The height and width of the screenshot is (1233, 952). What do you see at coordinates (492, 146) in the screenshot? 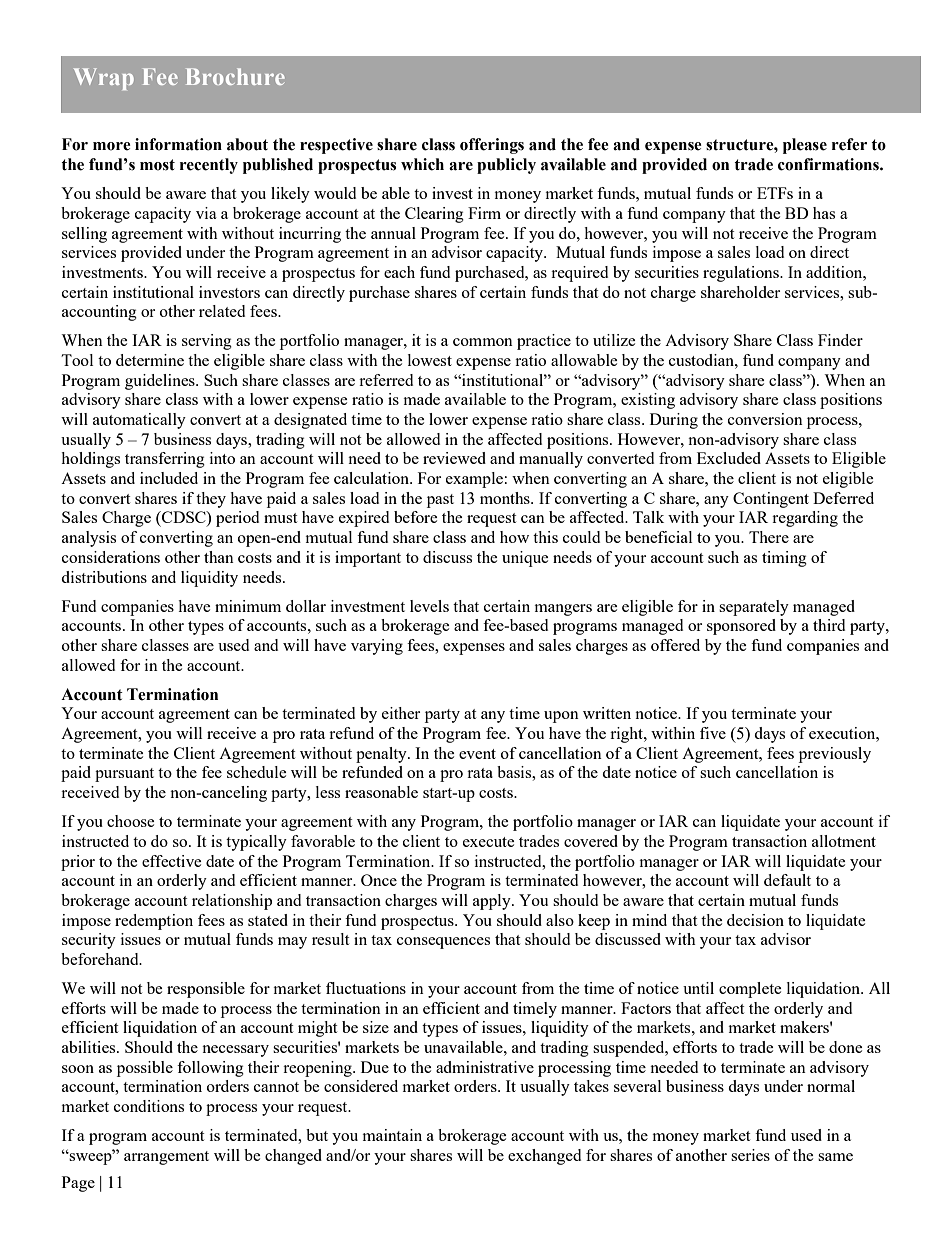
I see `offerings` at bounding box center [492, 146].
